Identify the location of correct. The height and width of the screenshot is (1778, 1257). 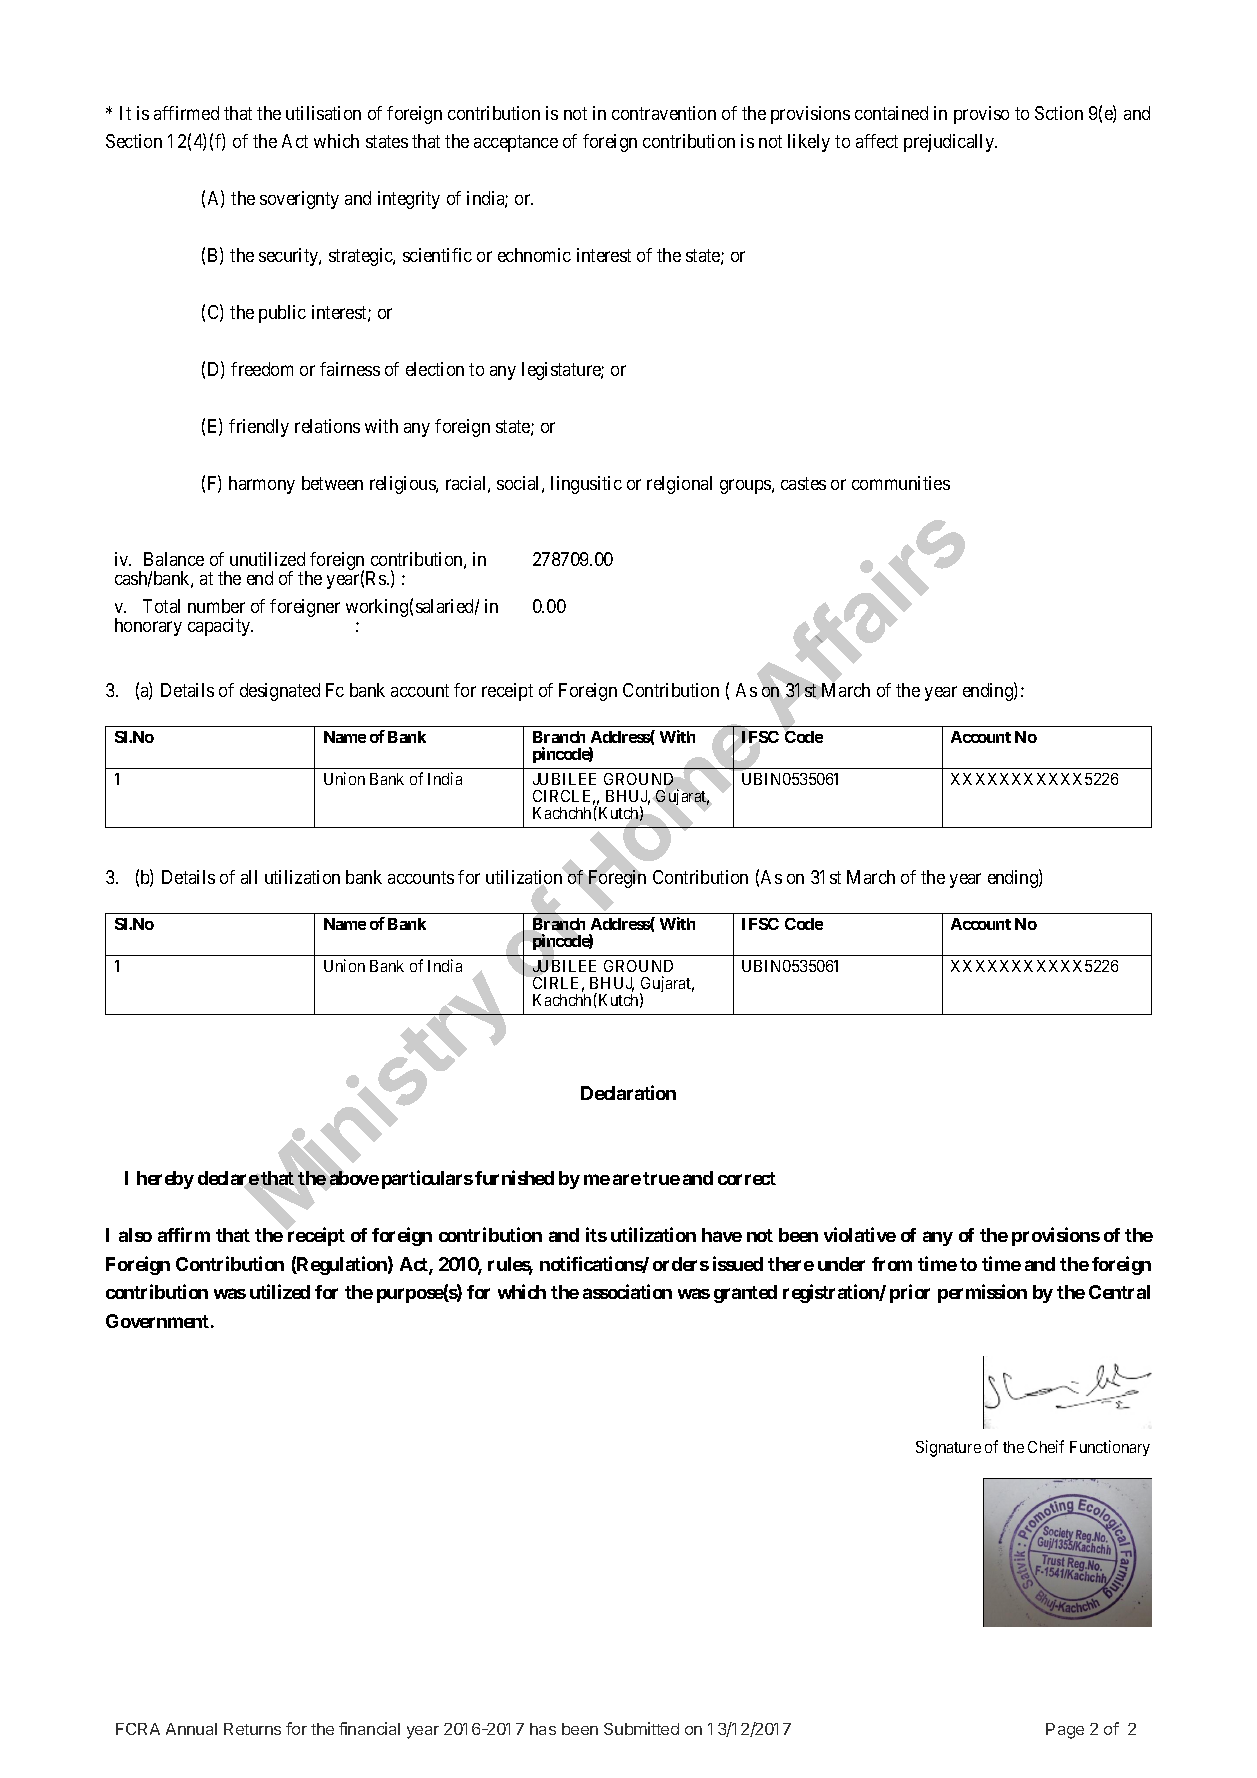
(747, 1178).
